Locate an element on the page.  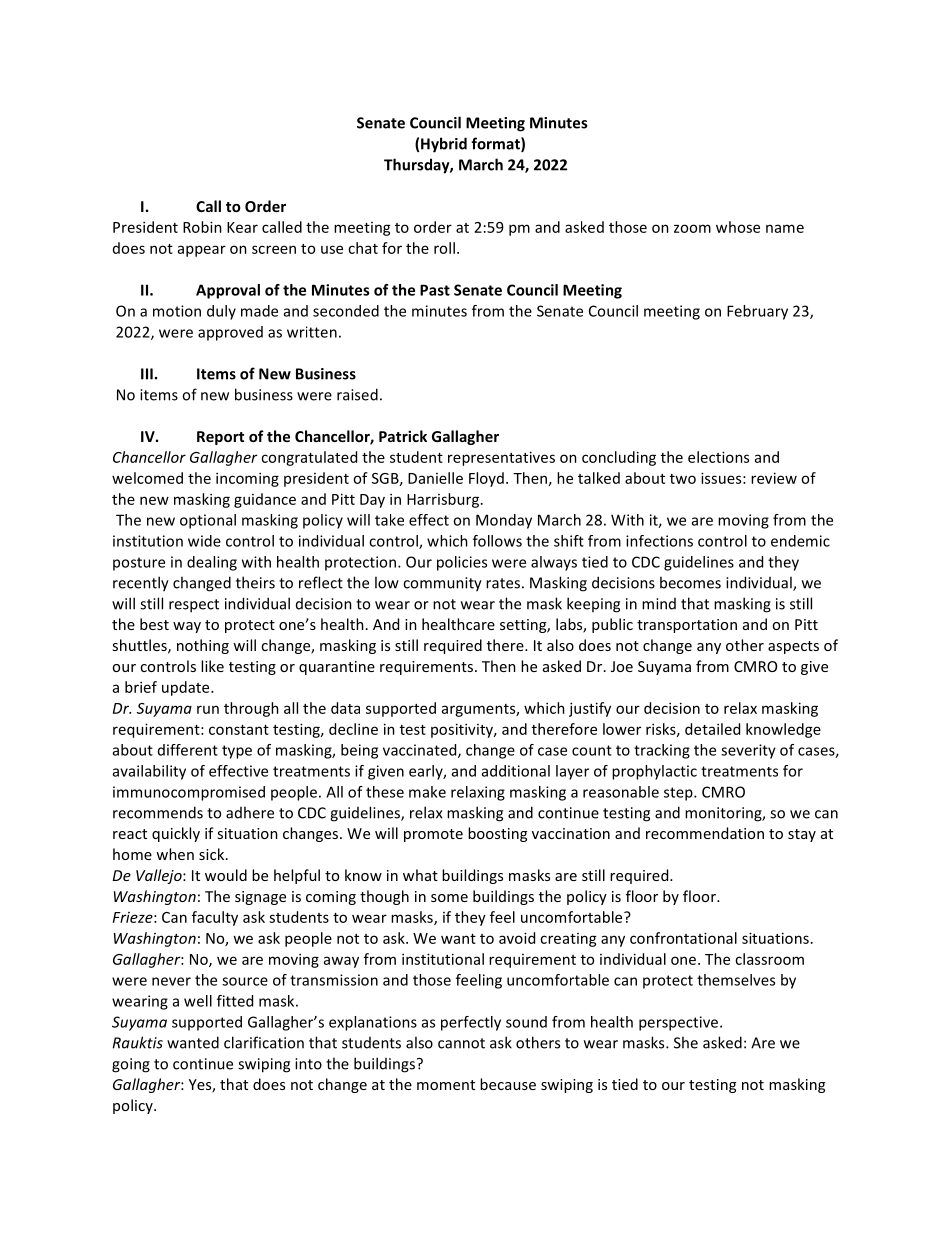
clarification is located at coordinates (264, 1042).
